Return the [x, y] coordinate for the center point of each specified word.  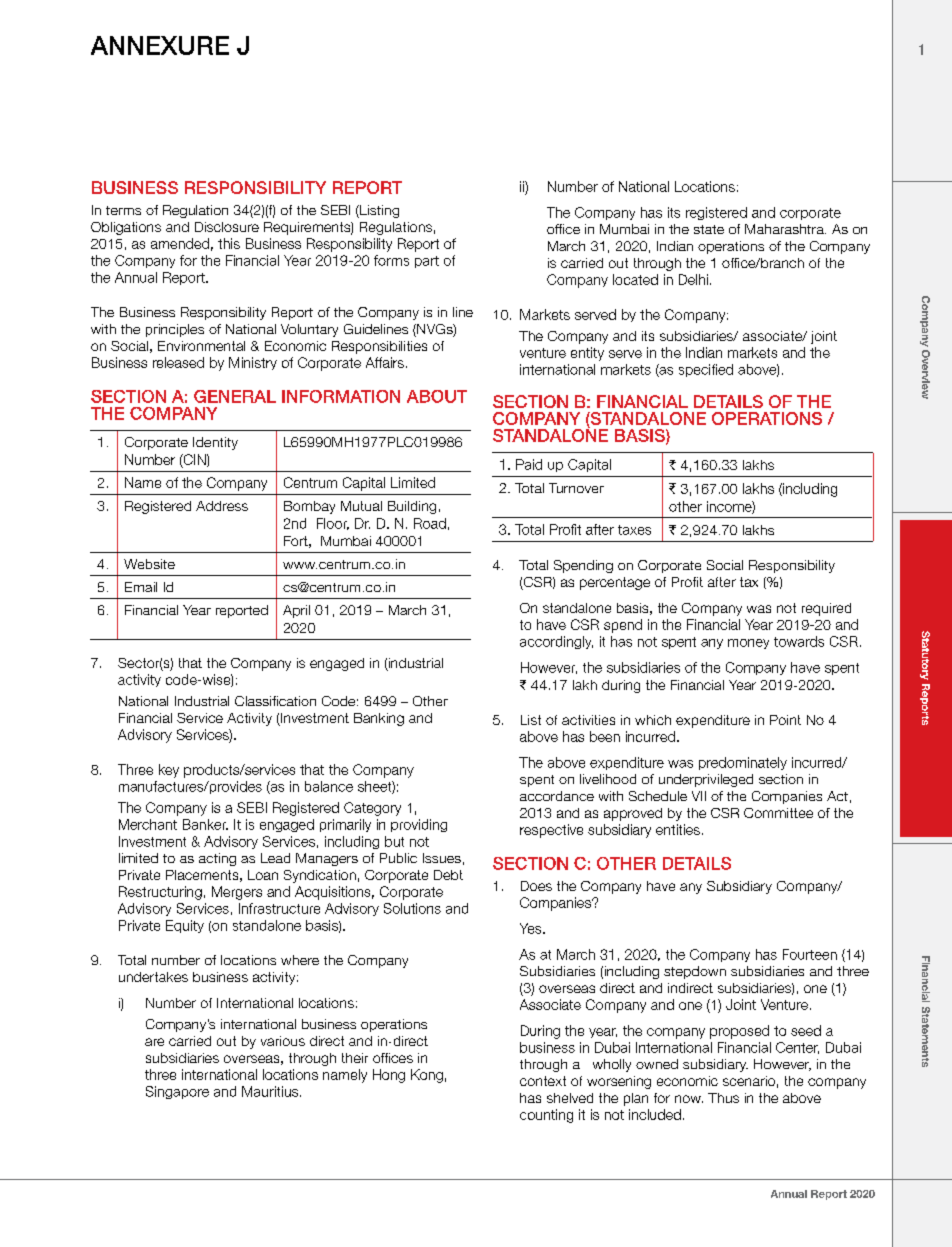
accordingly [556, 642]
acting [217, 859]
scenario [749, 1081]
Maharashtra [785, 229]
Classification [275, 701]
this [229, 243]
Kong [427, 1076]
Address [222, 506]
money [748, 644]
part [427, 262]
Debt [448, 875]
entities [678, 829]
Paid [529, 464]
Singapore [177, 1092]
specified [706, 370]
